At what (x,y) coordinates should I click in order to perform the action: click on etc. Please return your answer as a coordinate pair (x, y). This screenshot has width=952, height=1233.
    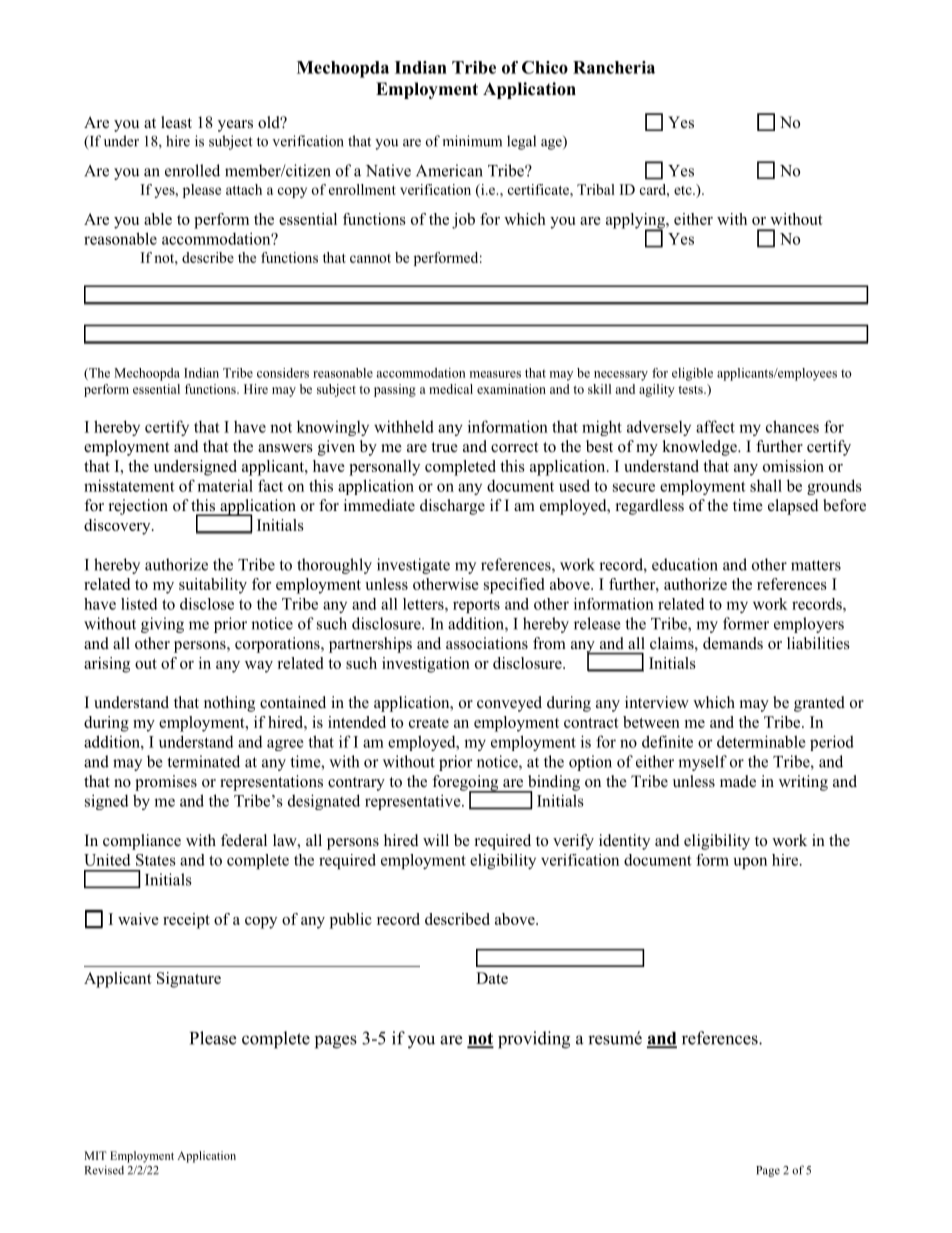
    Looking at the image, I should click on (684, 190).
